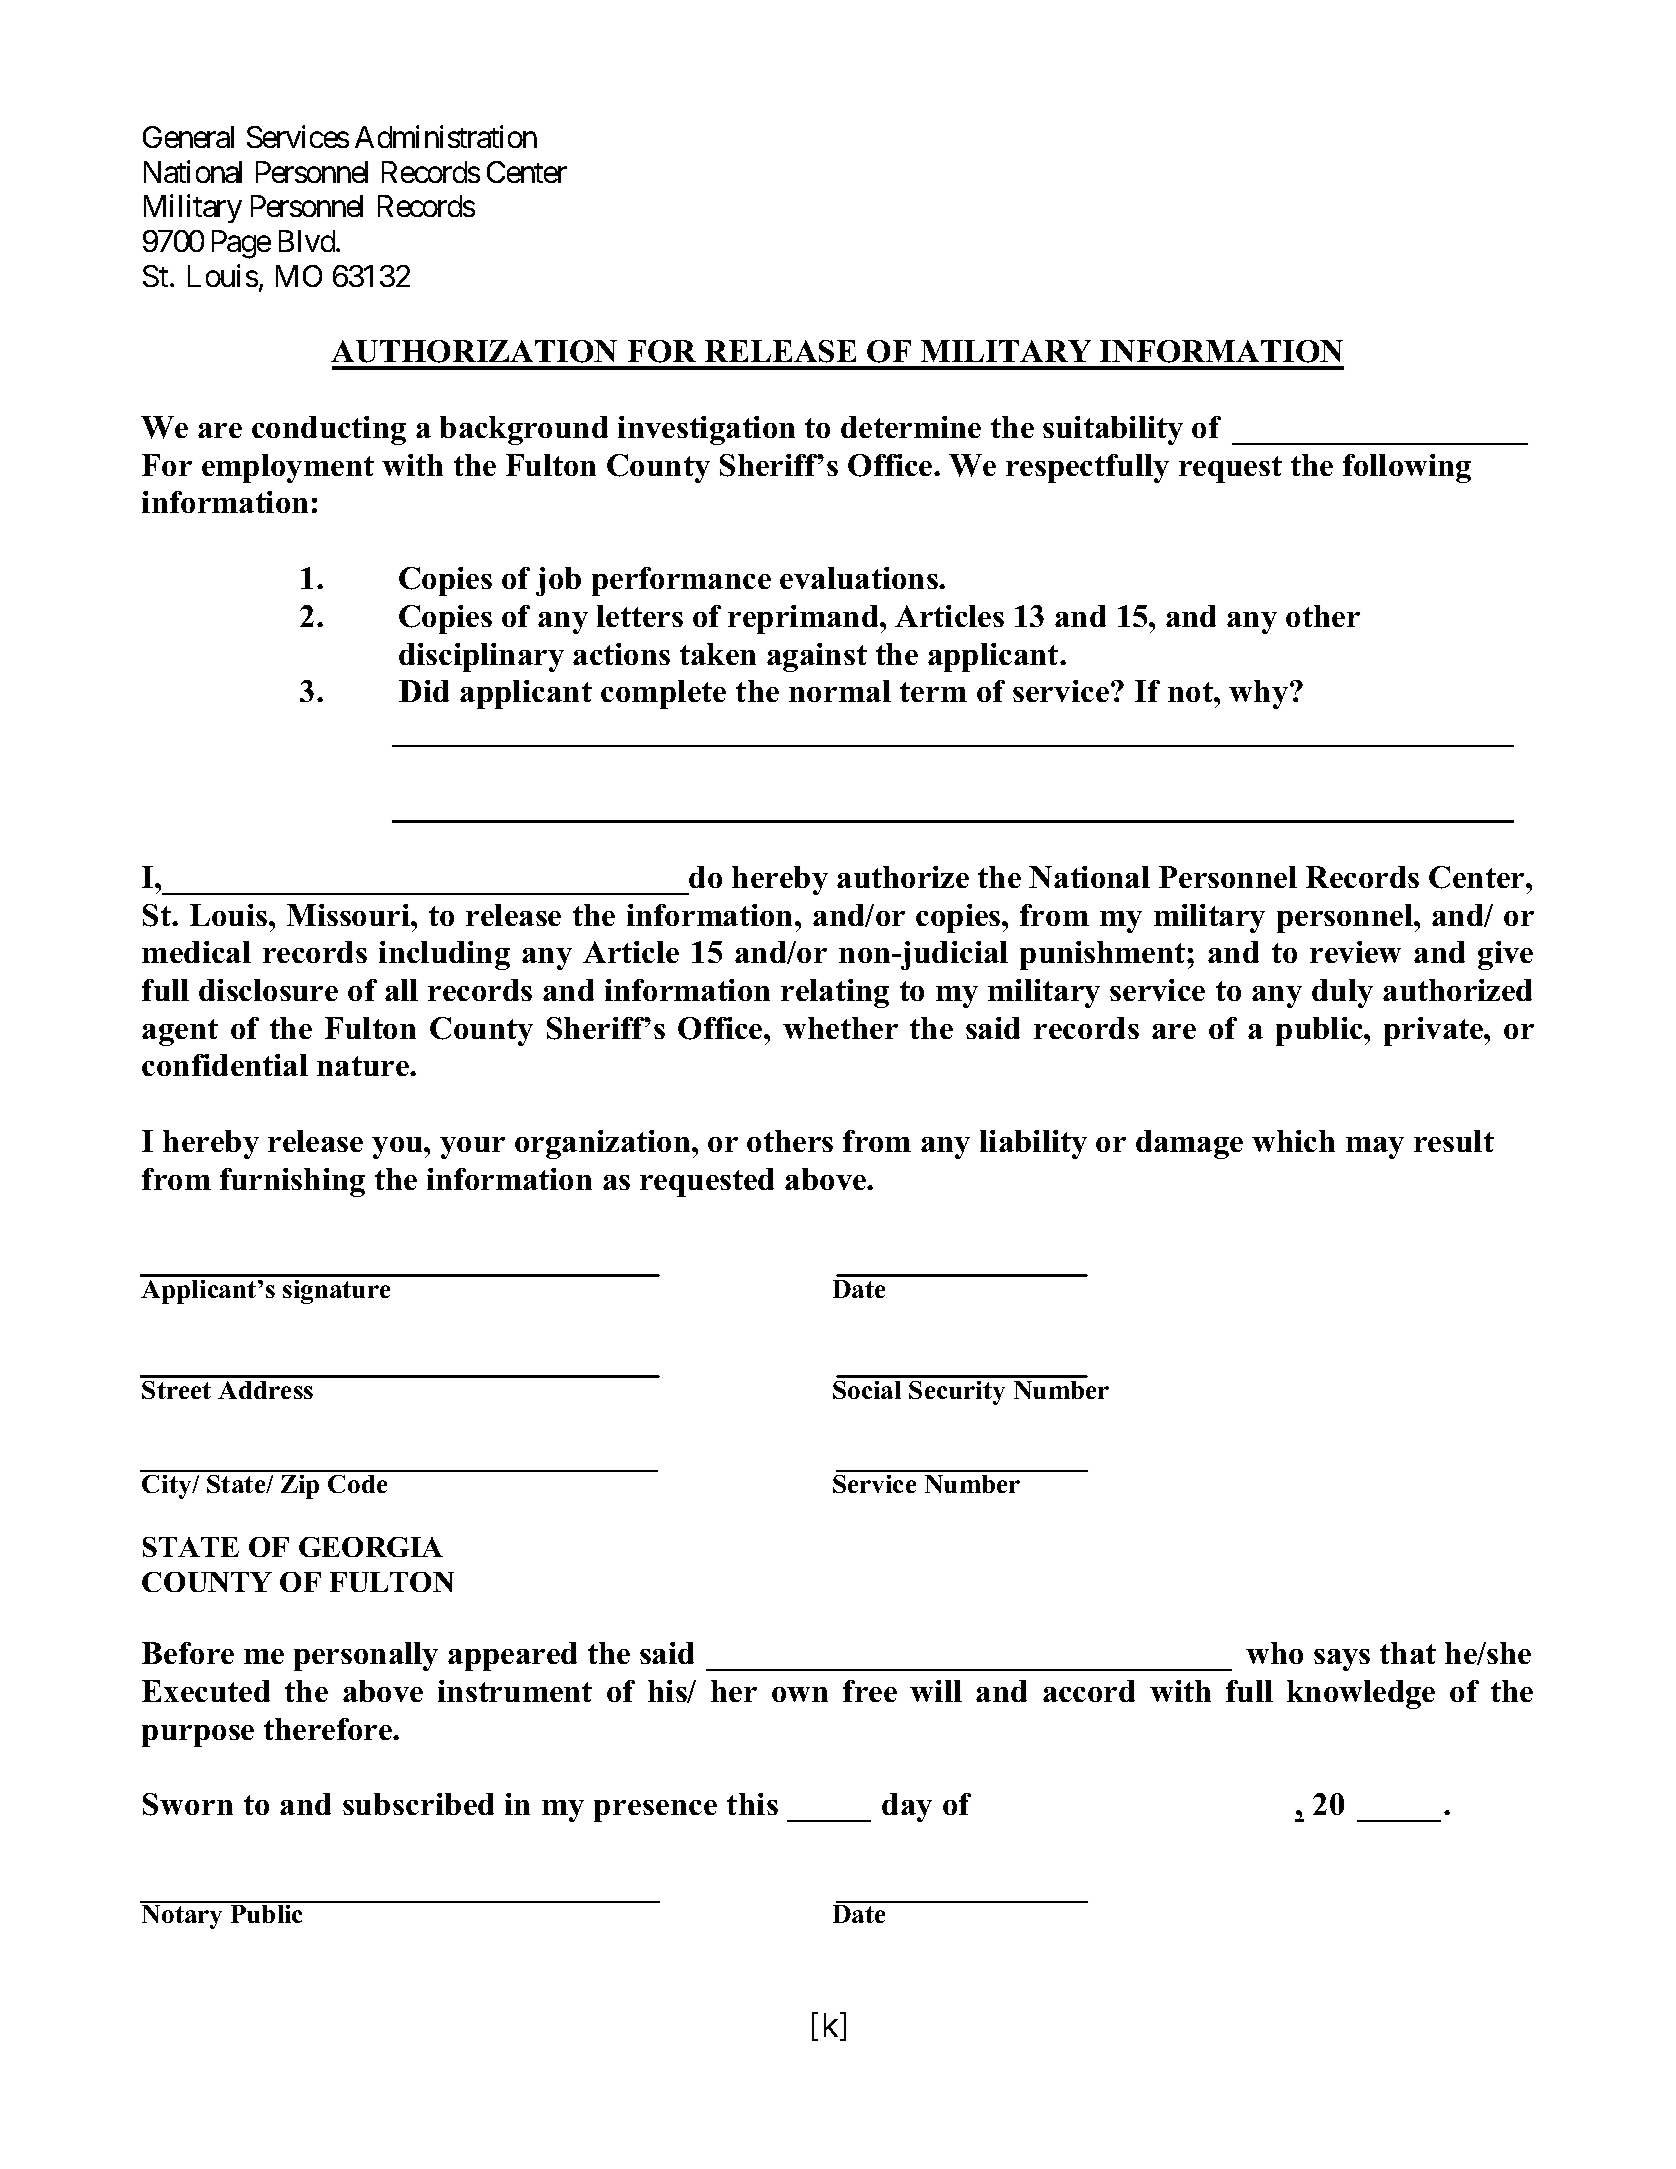  I want to click on day, so click(907, 1807).
